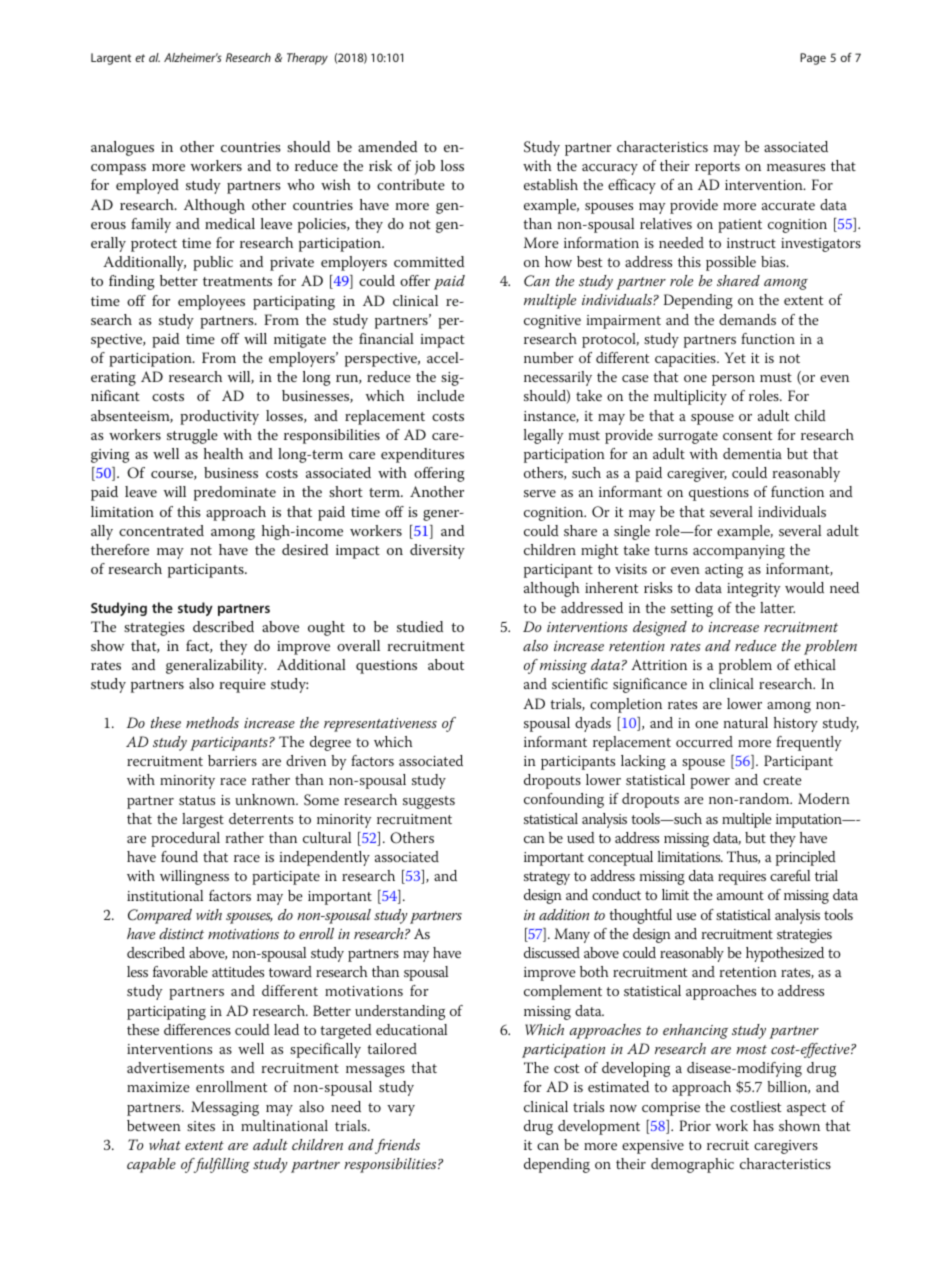 Image resolution: width=952 pixels, height=1265 pixels. Describe the element at coordinates (813, 59) in the image. I see `Page` at that location.
